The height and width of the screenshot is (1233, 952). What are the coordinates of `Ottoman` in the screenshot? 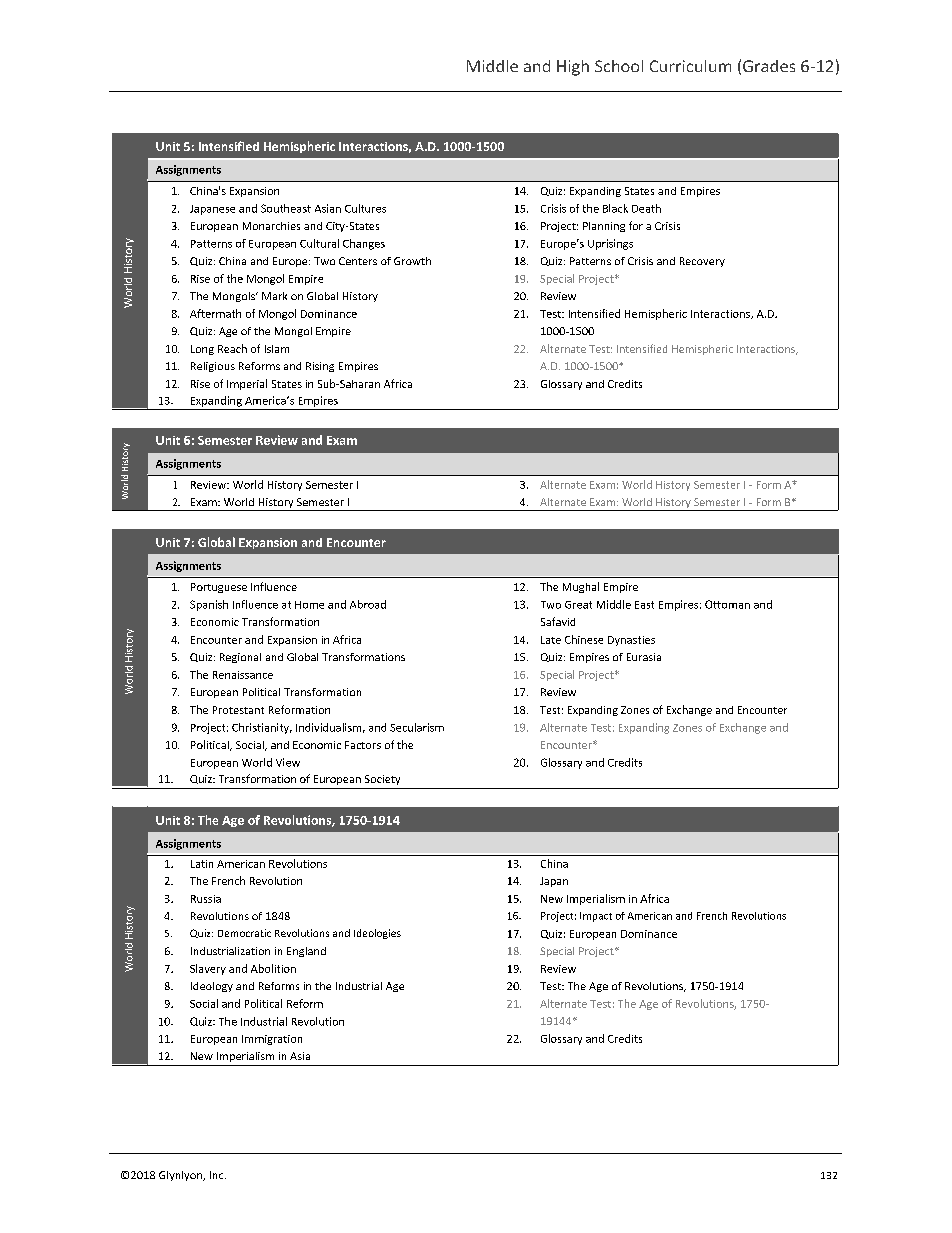 It's located at (727, 604).
